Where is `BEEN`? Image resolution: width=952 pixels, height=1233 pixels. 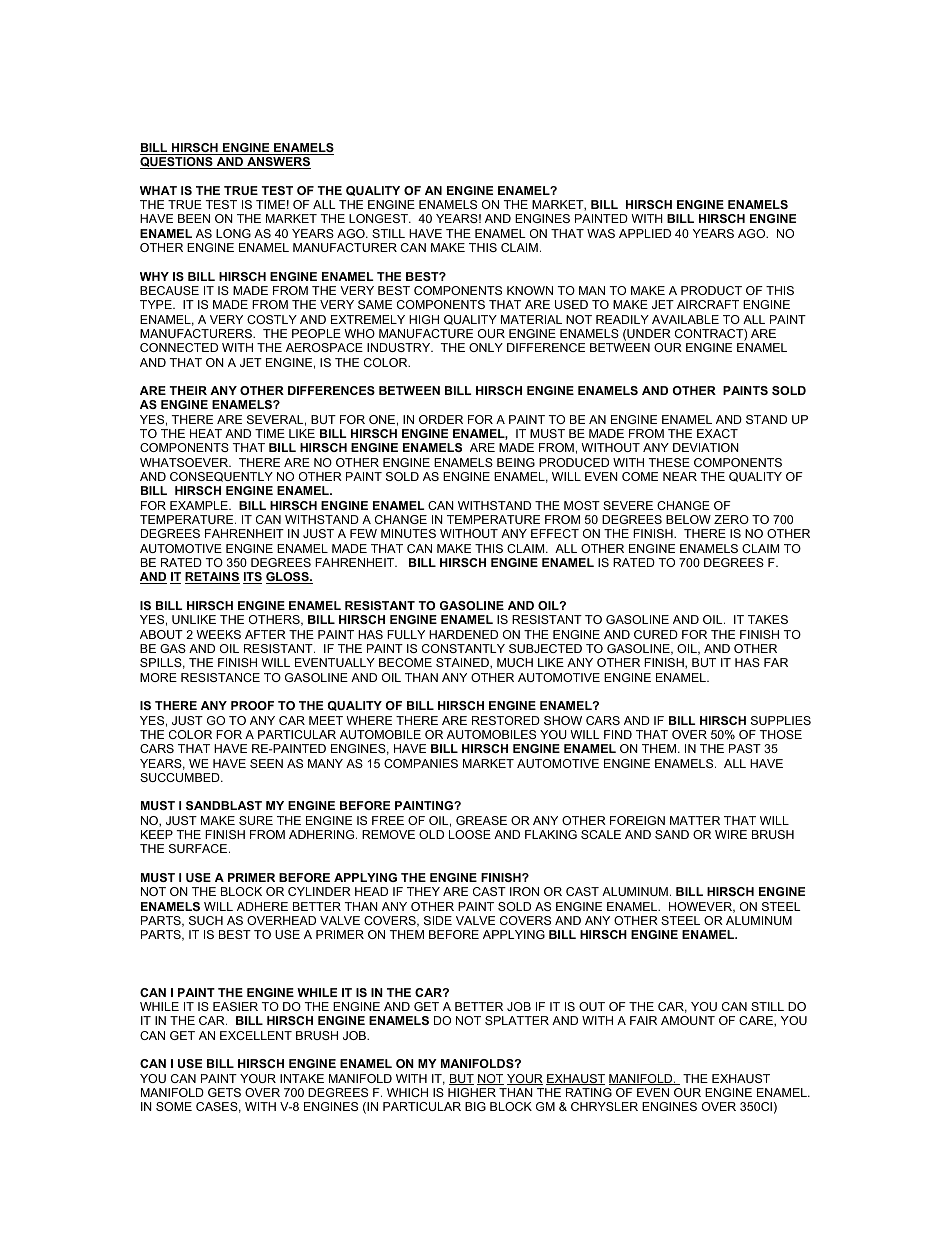 BEEN is located at coordinates (194, 218).
